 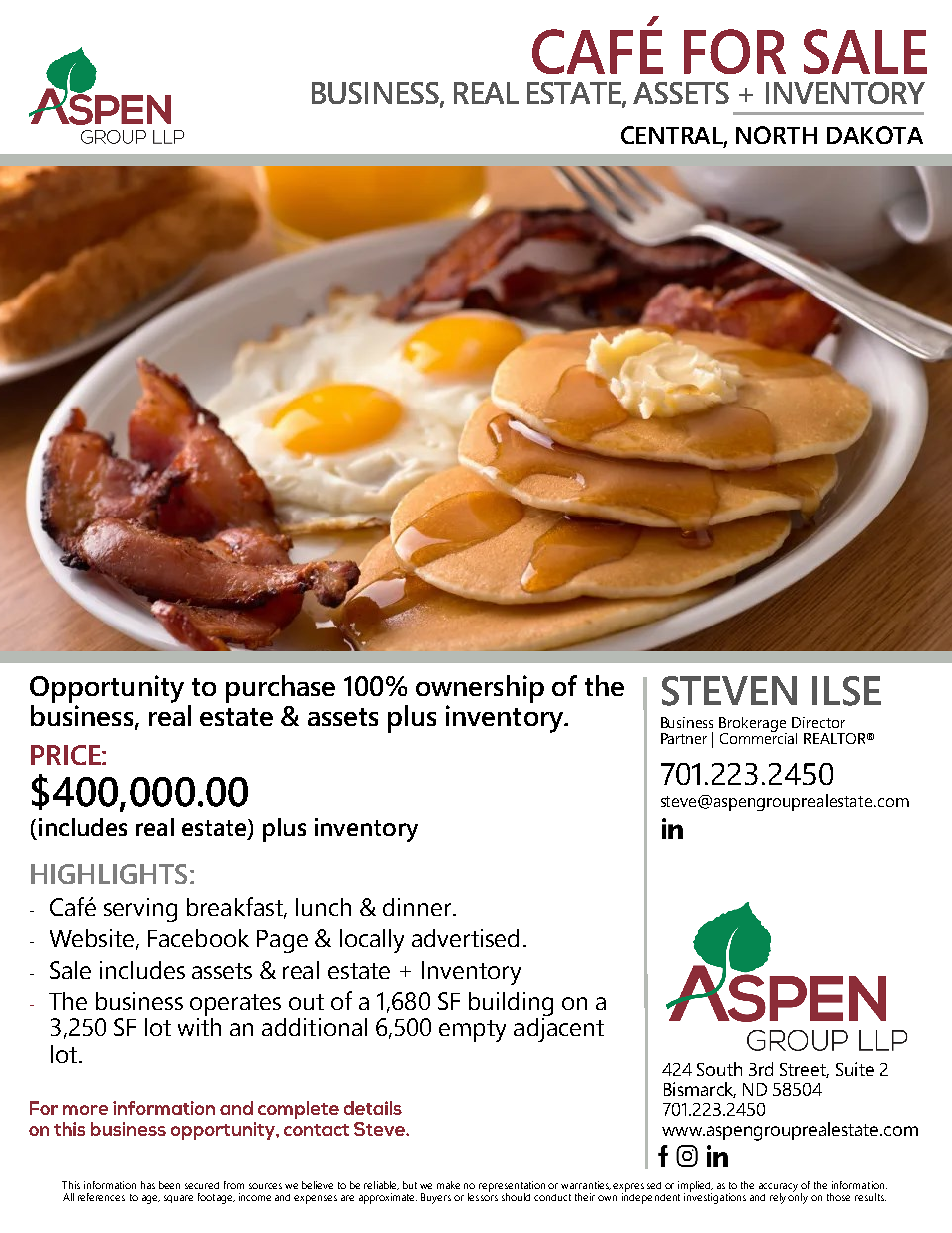 I want to click on Facebook, so click(x=198, y=938).
